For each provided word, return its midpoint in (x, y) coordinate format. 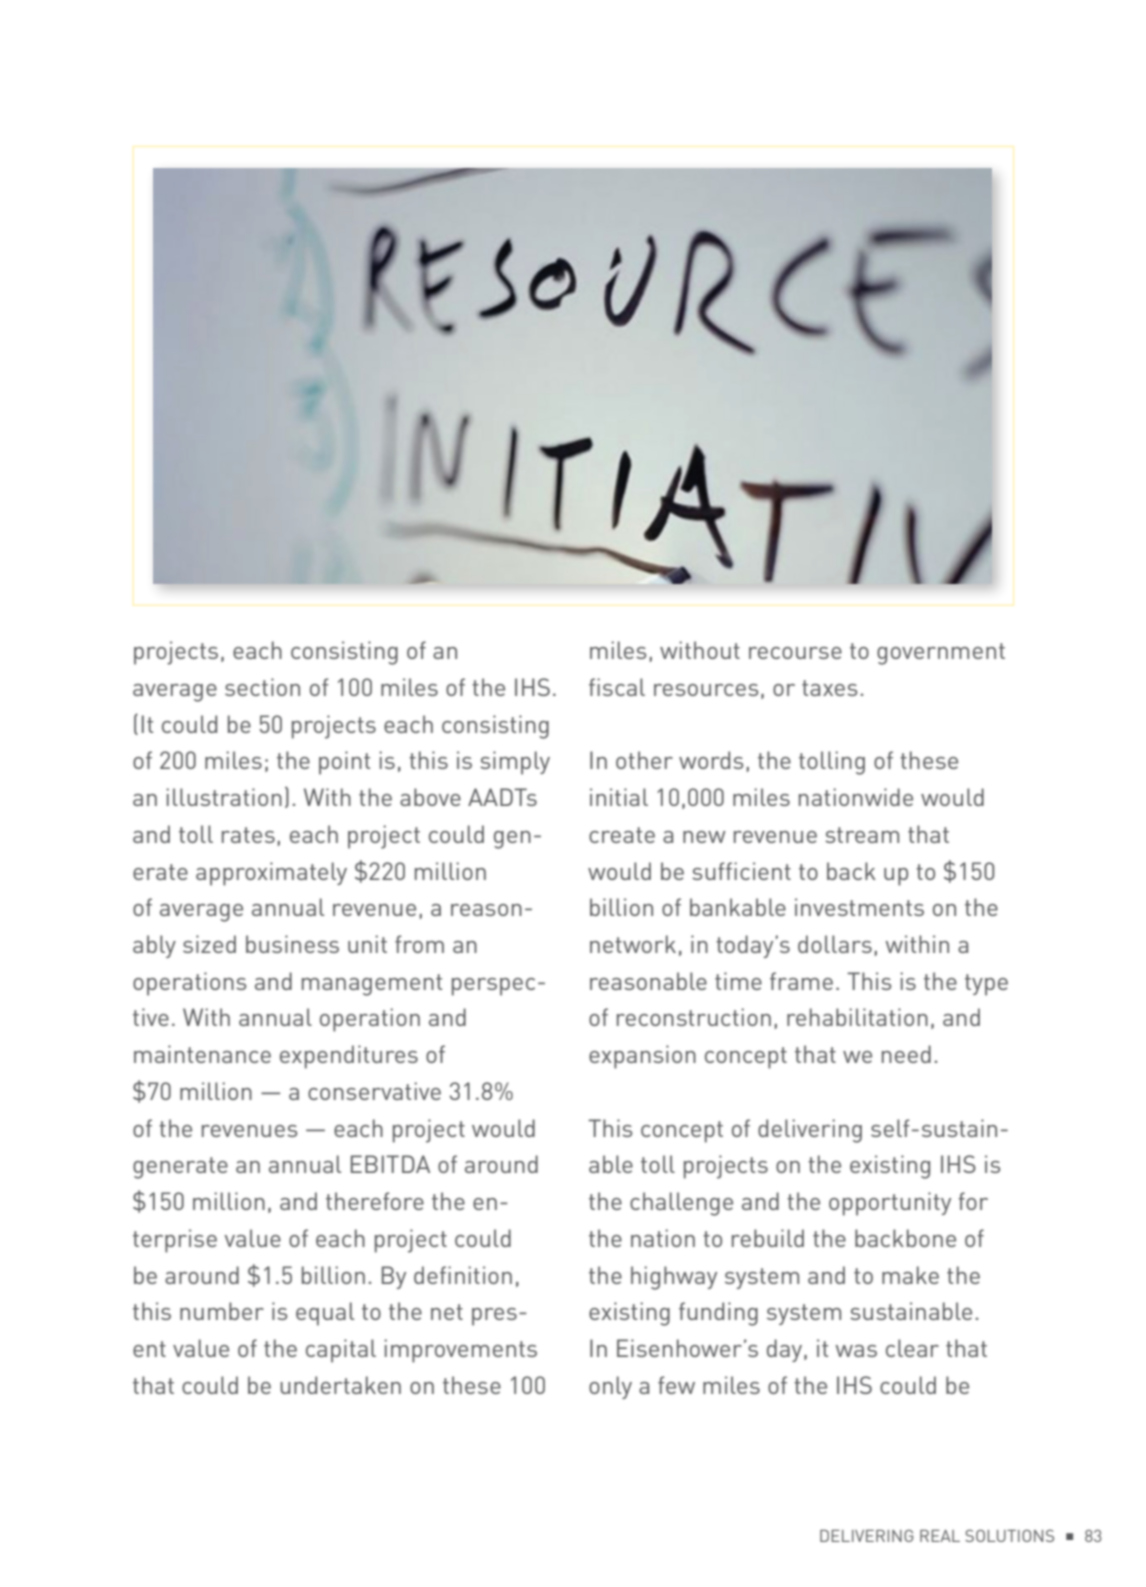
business (292, 944)
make (910, 1275)
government (941, 654)
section (262, 687)
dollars (835, 944)
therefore (375, 1201)
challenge (681, 1204)
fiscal (617, 687)
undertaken (340, 1385)
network (633, 944)
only (610, 1387)
